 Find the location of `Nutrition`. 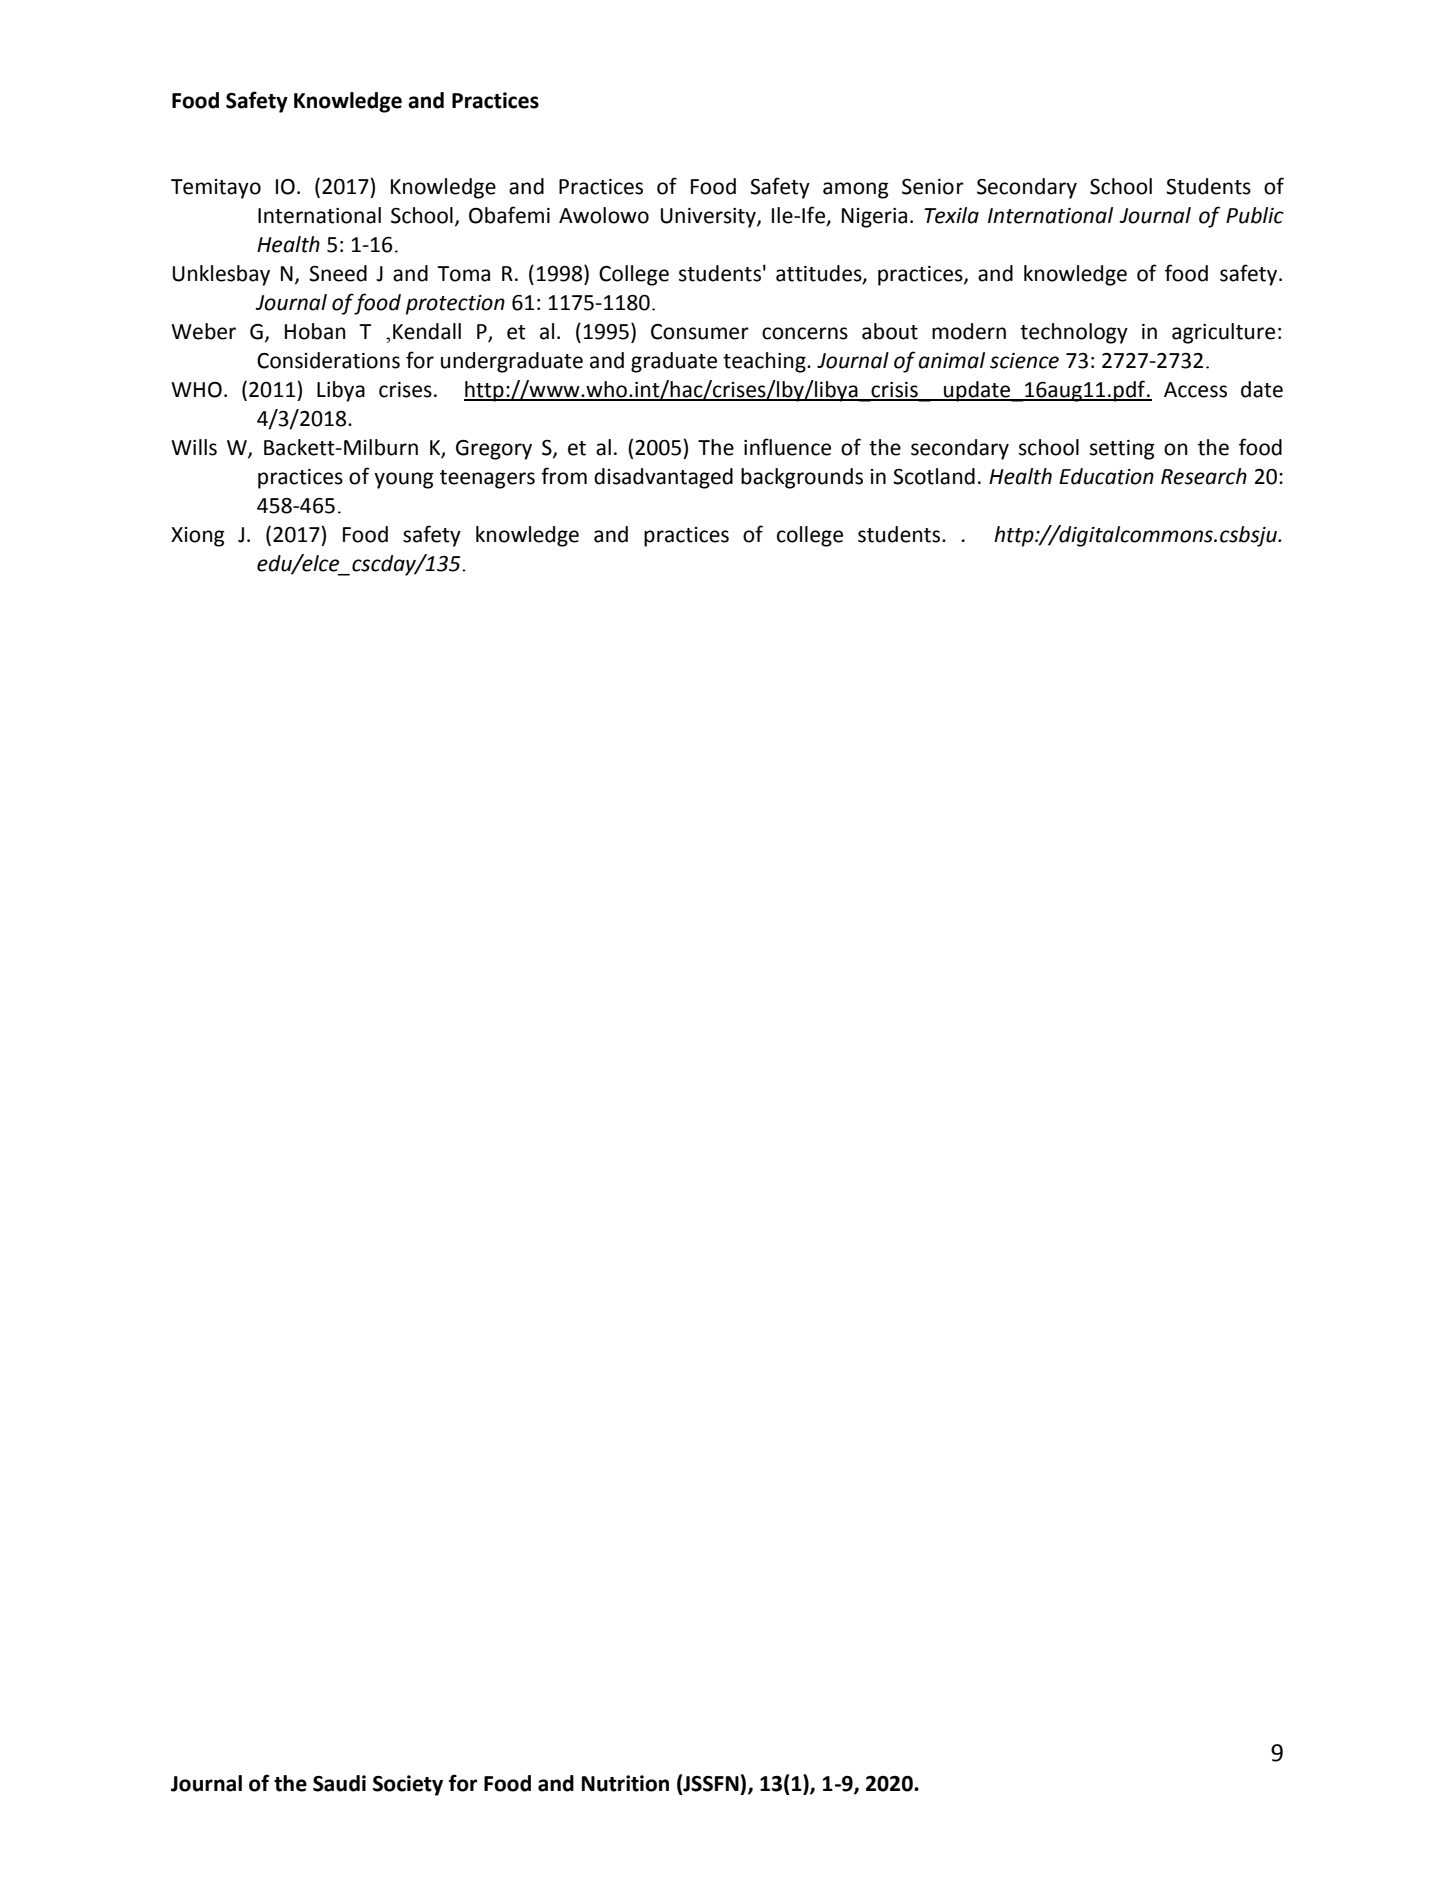

Nutrition is located at coordinates (625, 1783).
